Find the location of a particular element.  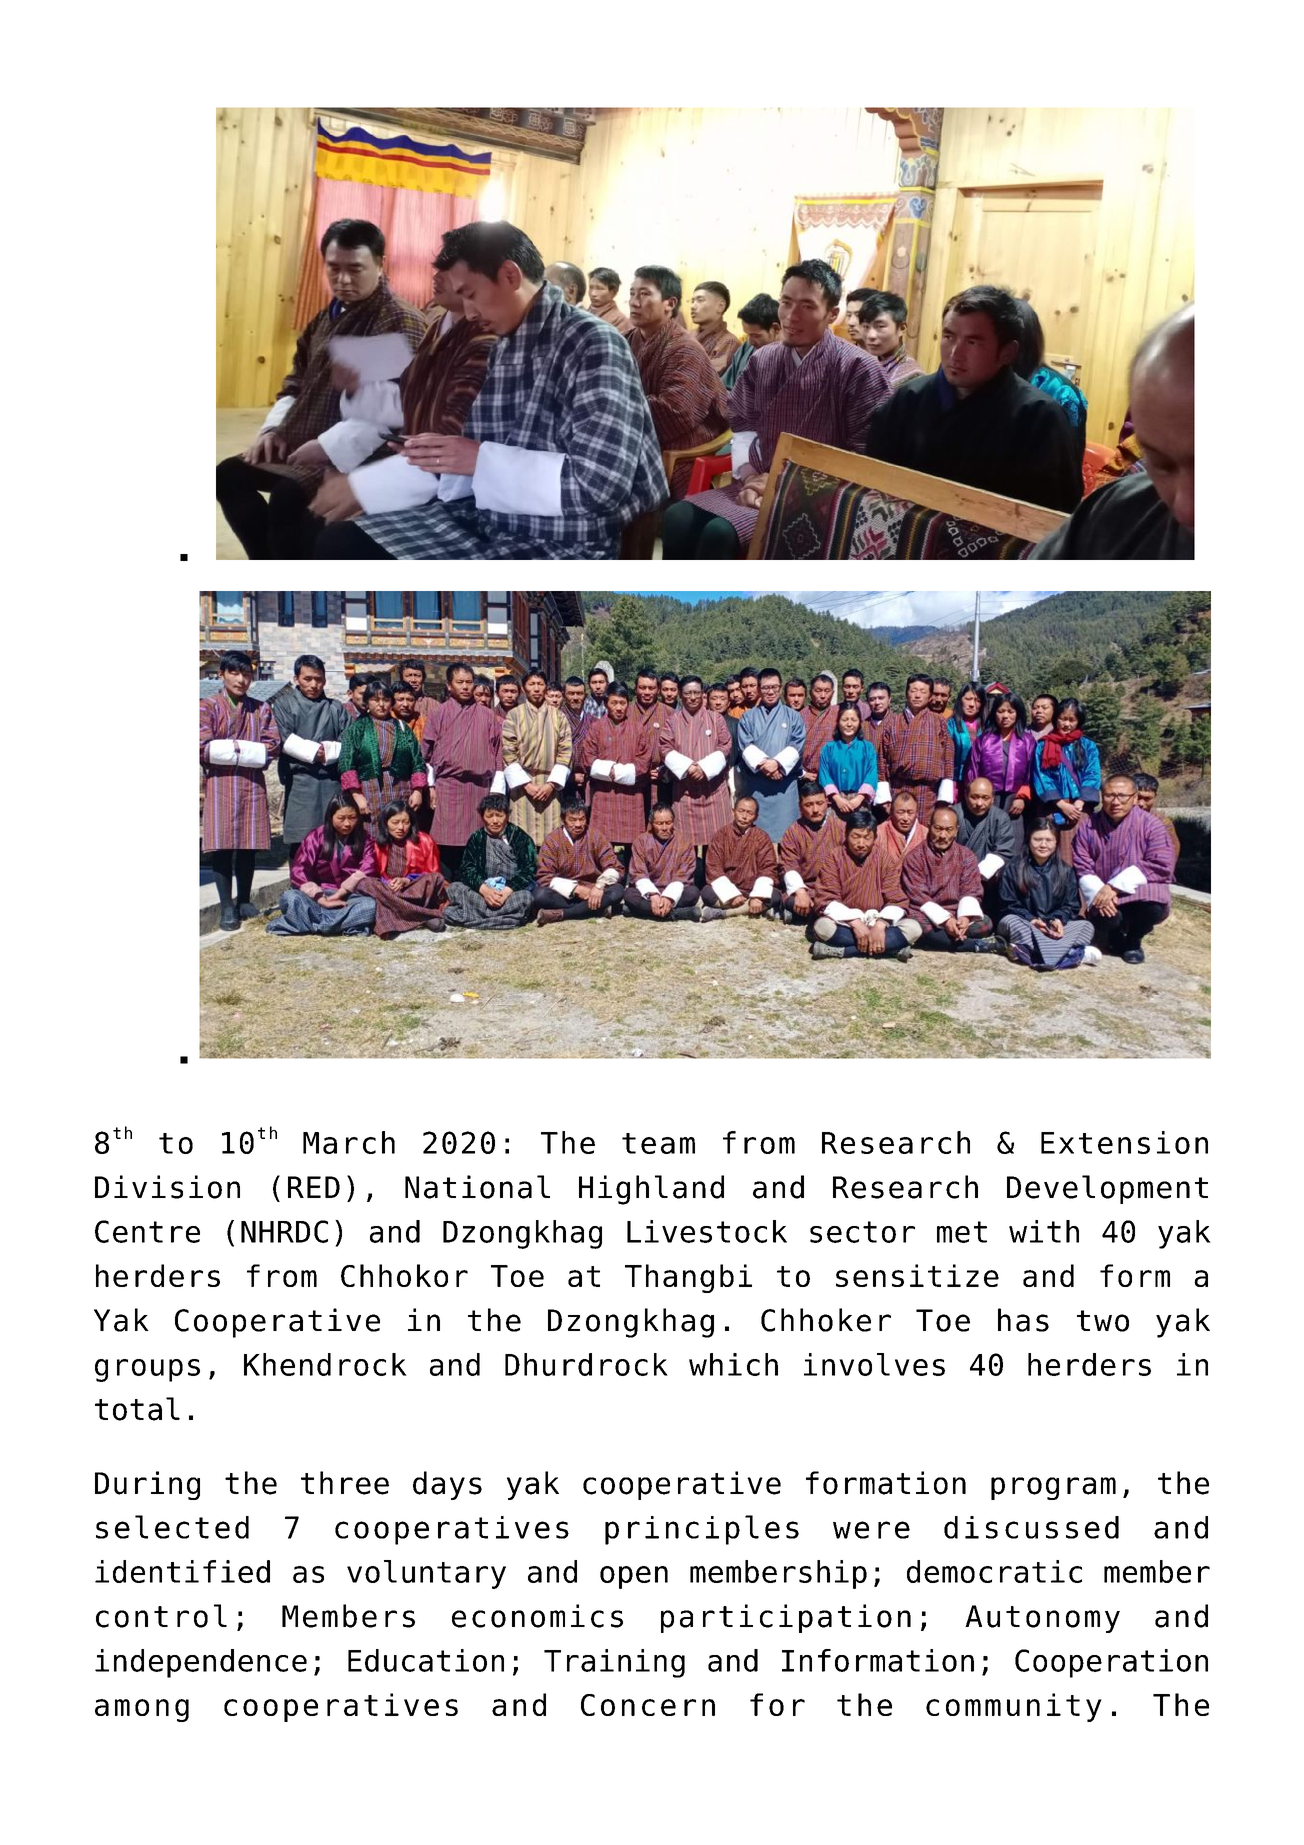

Extension is located at coordinates (1124, 1142).
